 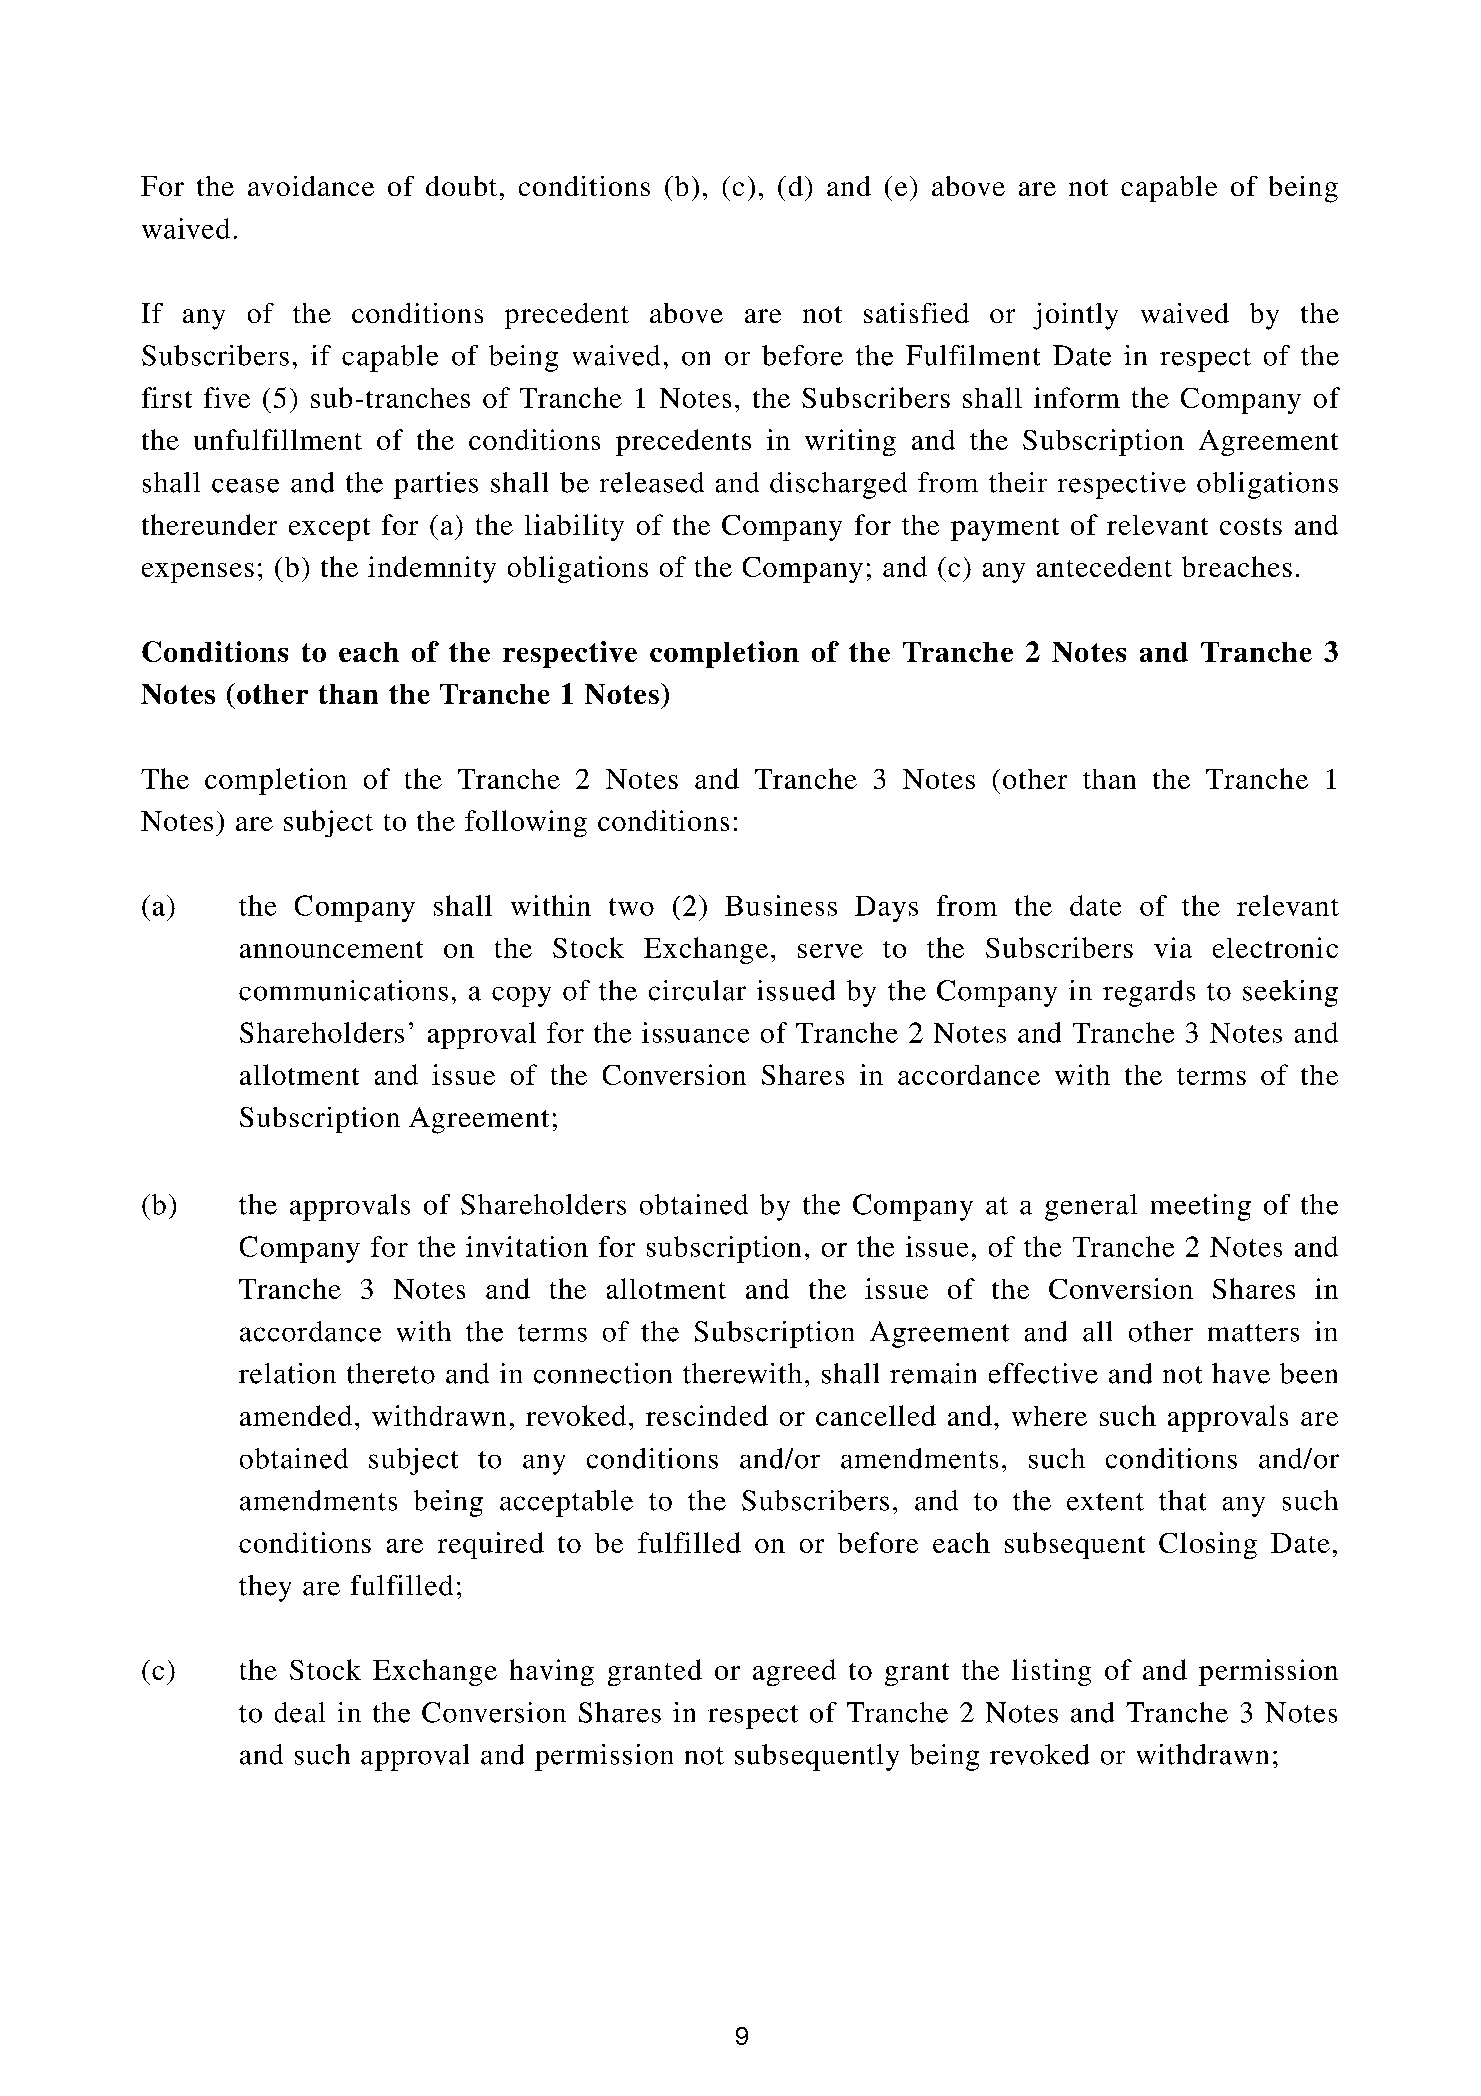 I want to click on satisfied, so click(x=916, y=313).
